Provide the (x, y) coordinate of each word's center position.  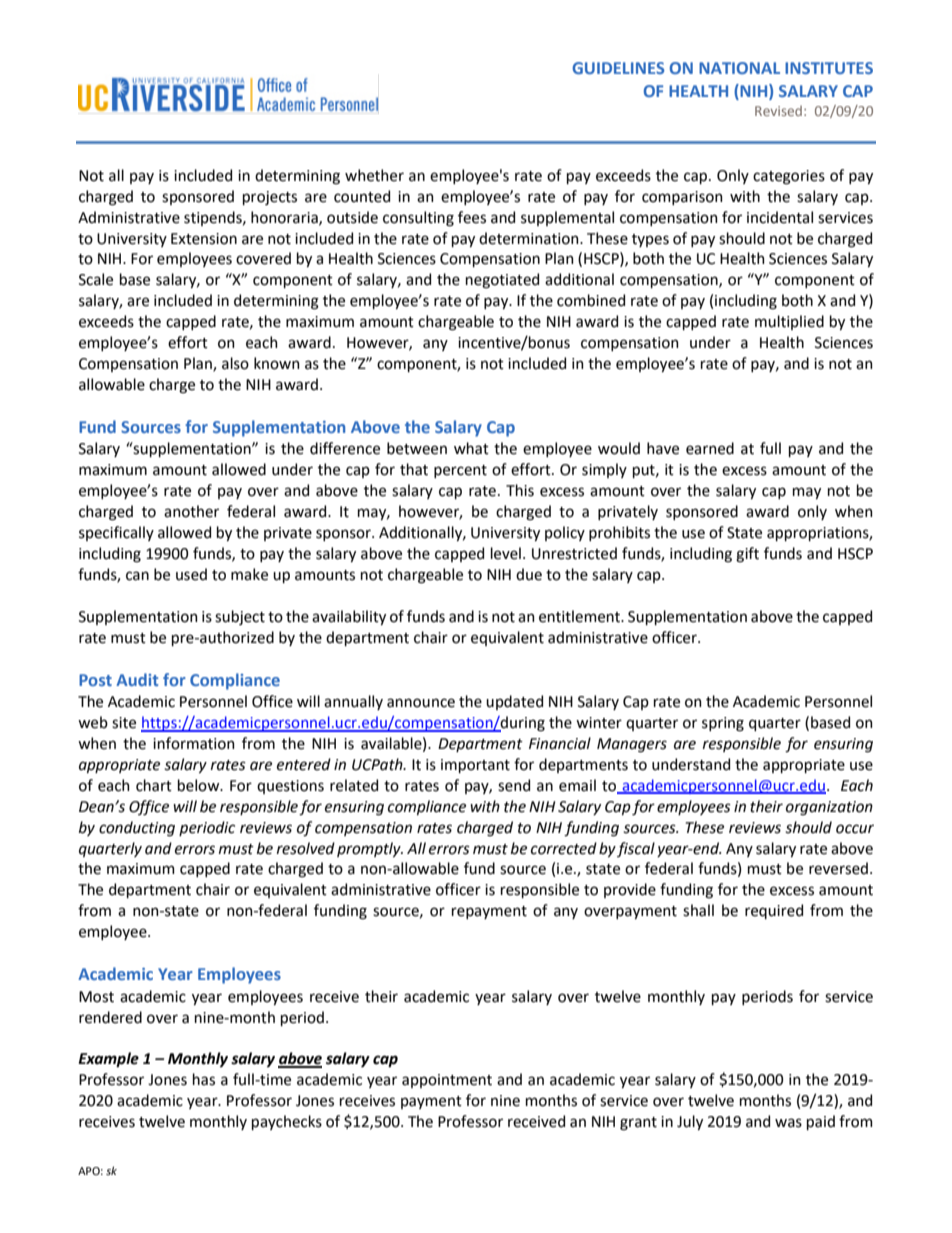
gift (747, 555)
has (204, 1079)
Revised (778, 111)
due (529, 574)
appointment (447, 1081)
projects (270, 198)
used (191, 574)
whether (374, 175)
